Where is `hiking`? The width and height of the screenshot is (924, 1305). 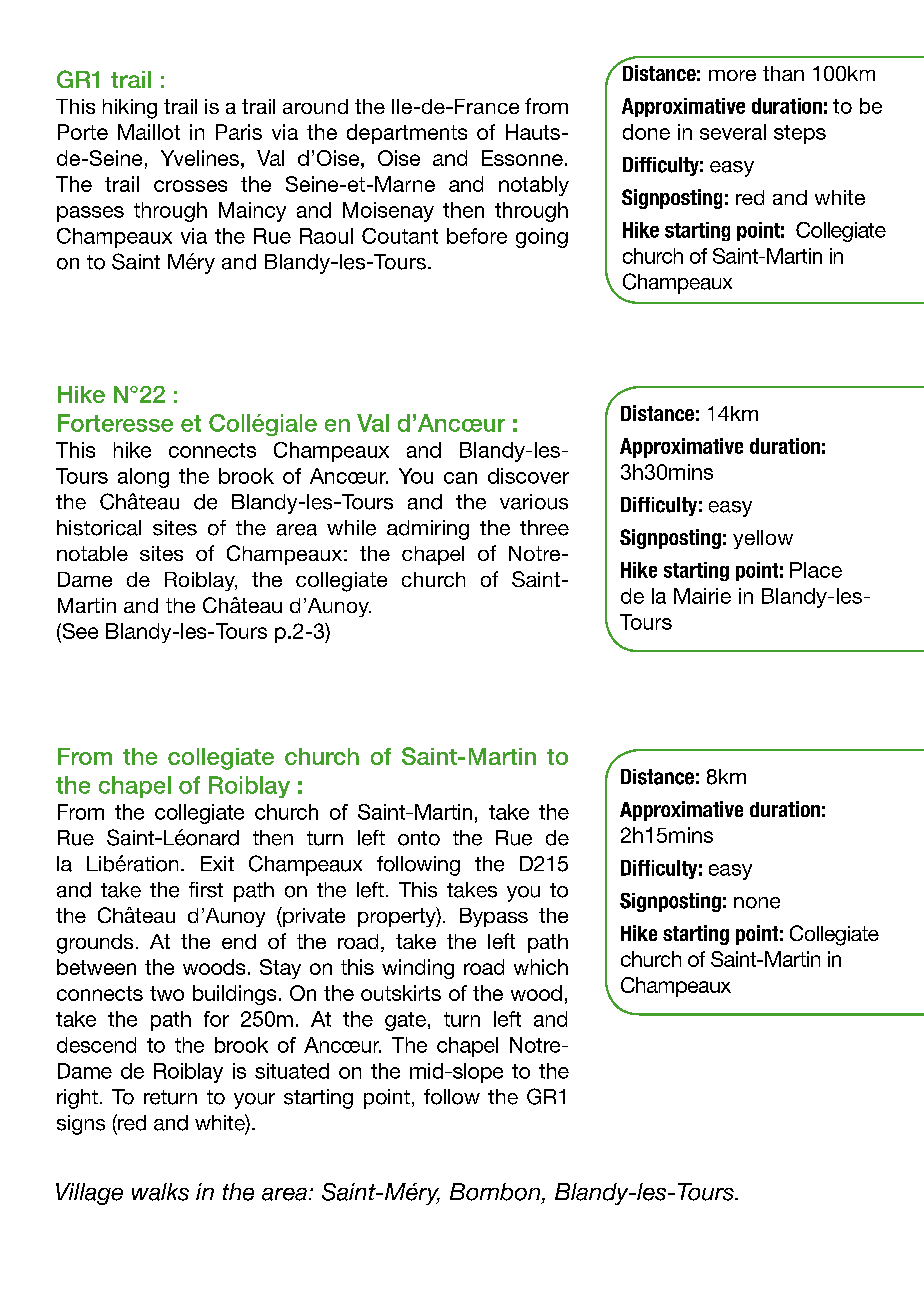 hiking is located at coordinates (130, 109).
